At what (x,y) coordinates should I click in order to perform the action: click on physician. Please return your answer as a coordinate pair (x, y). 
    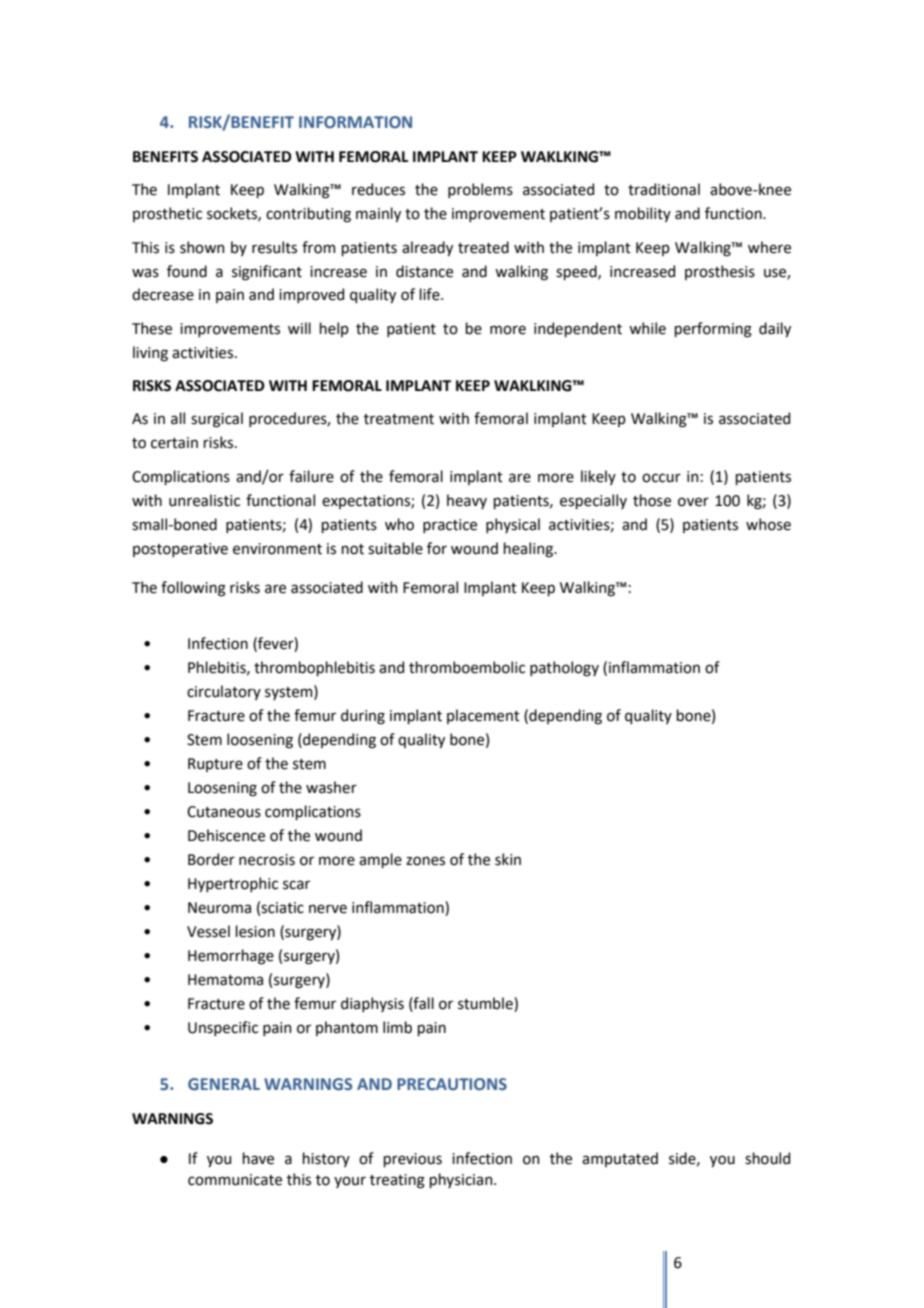
    Looking at the image, I should click on (462, 1180).
